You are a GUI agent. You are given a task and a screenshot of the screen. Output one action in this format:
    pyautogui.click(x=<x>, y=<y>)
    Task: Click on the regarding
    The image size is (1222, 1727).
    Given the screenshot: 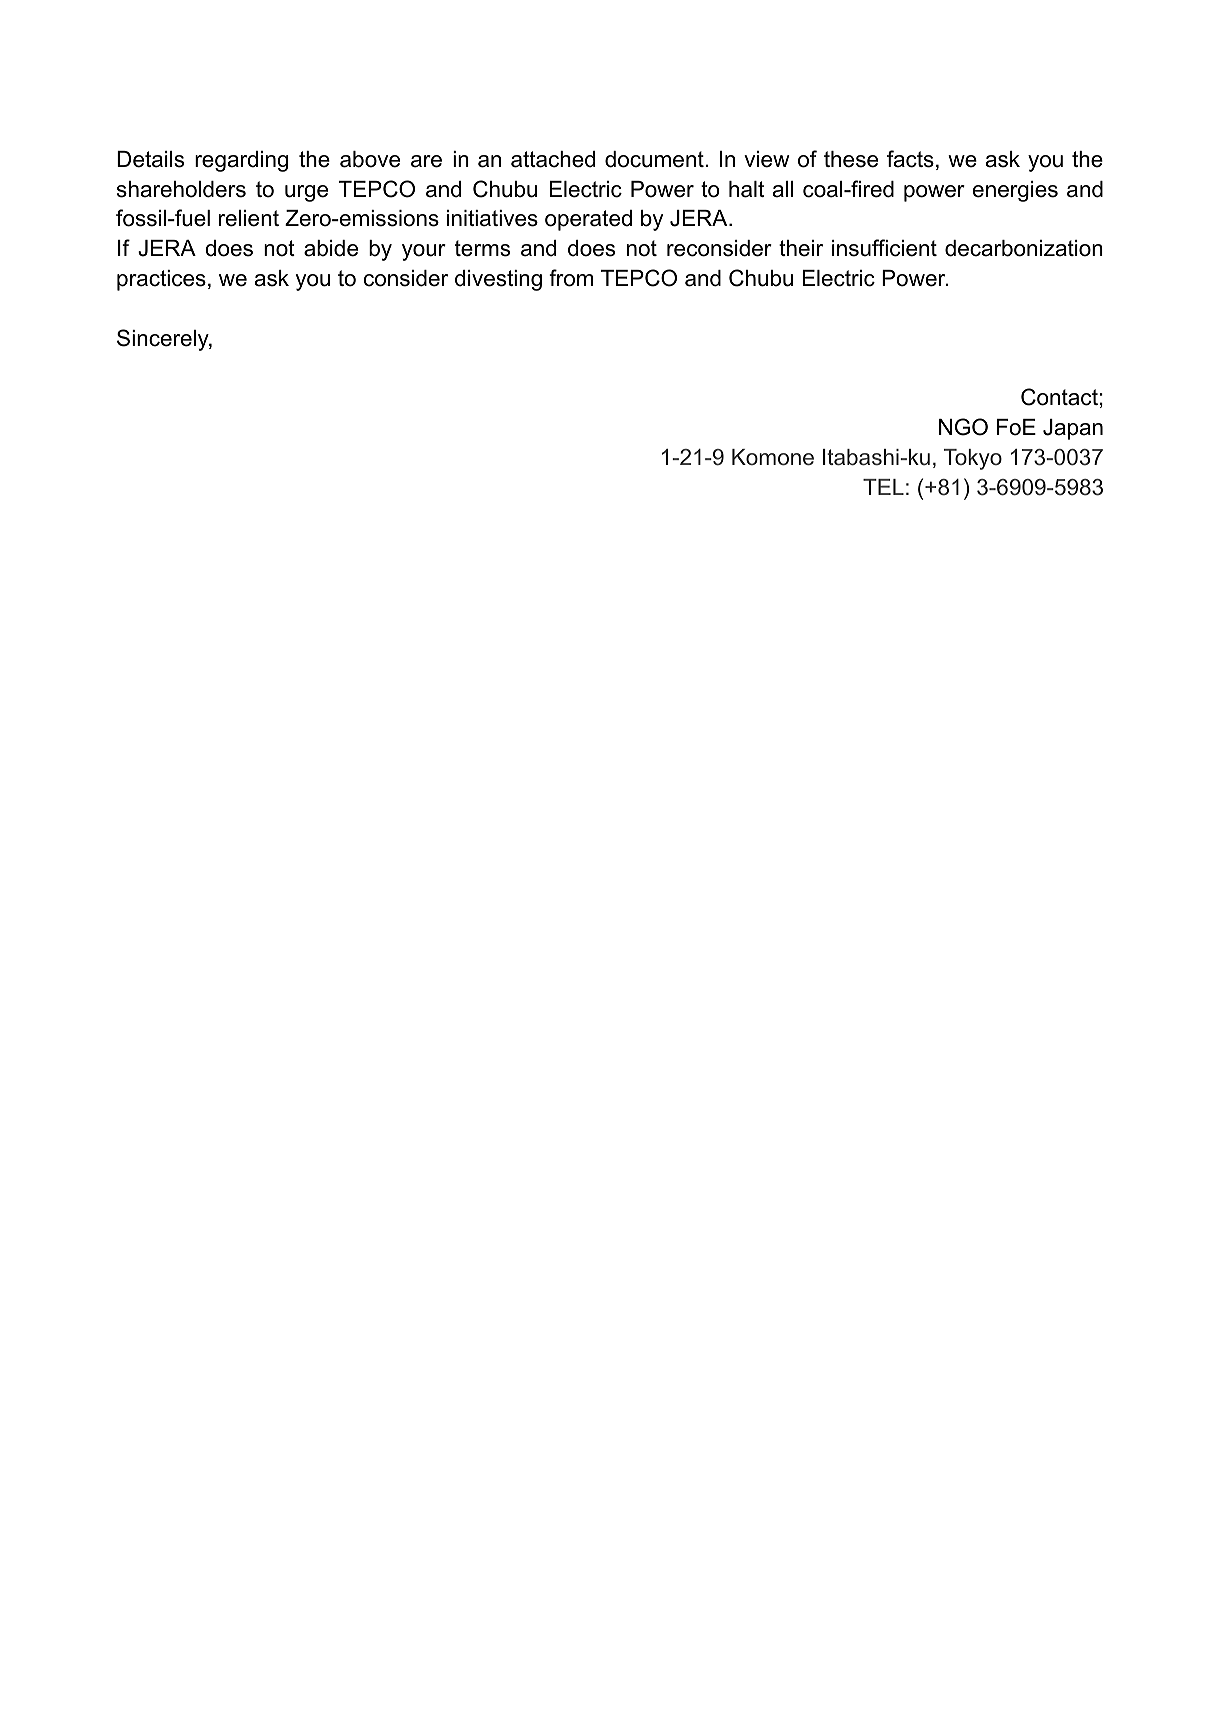 What is the action you would take?
    pyautogui.click(x=241, y=161)
